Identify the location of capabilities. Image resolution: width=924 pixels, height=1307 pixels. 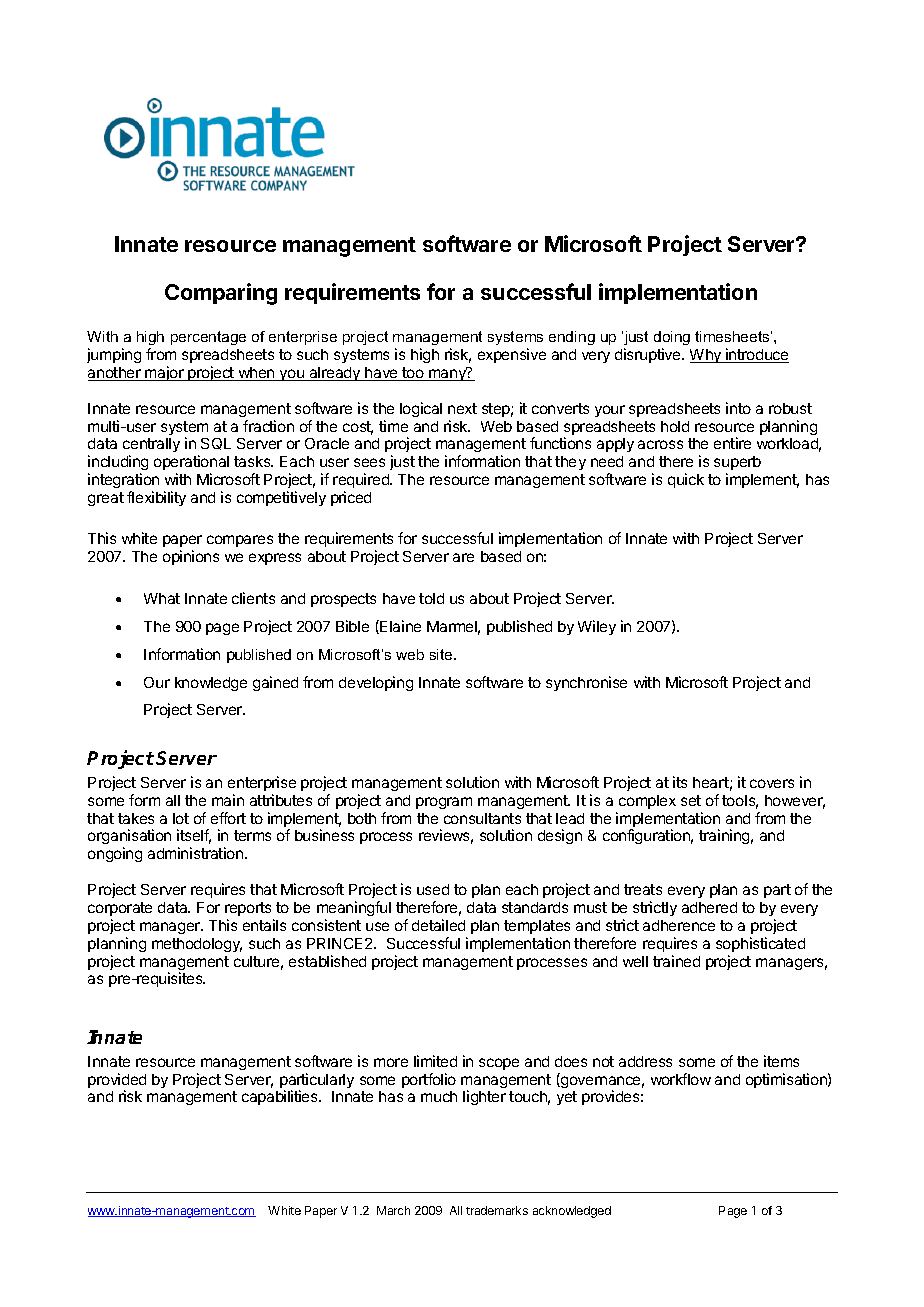
(281, 1097).
